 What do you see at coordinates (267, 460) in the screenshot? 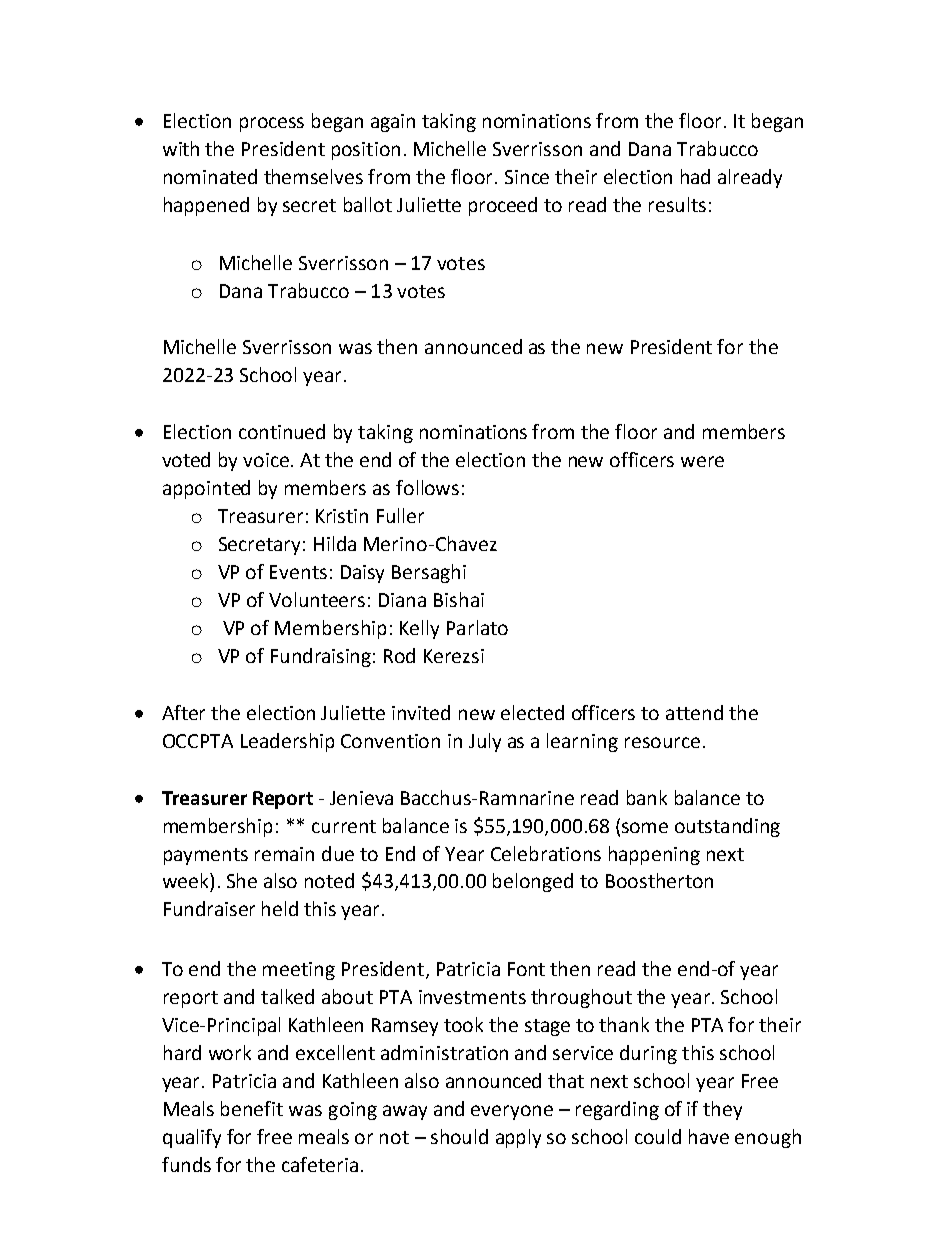
I see `voice` at bounding box center [267, 460].
